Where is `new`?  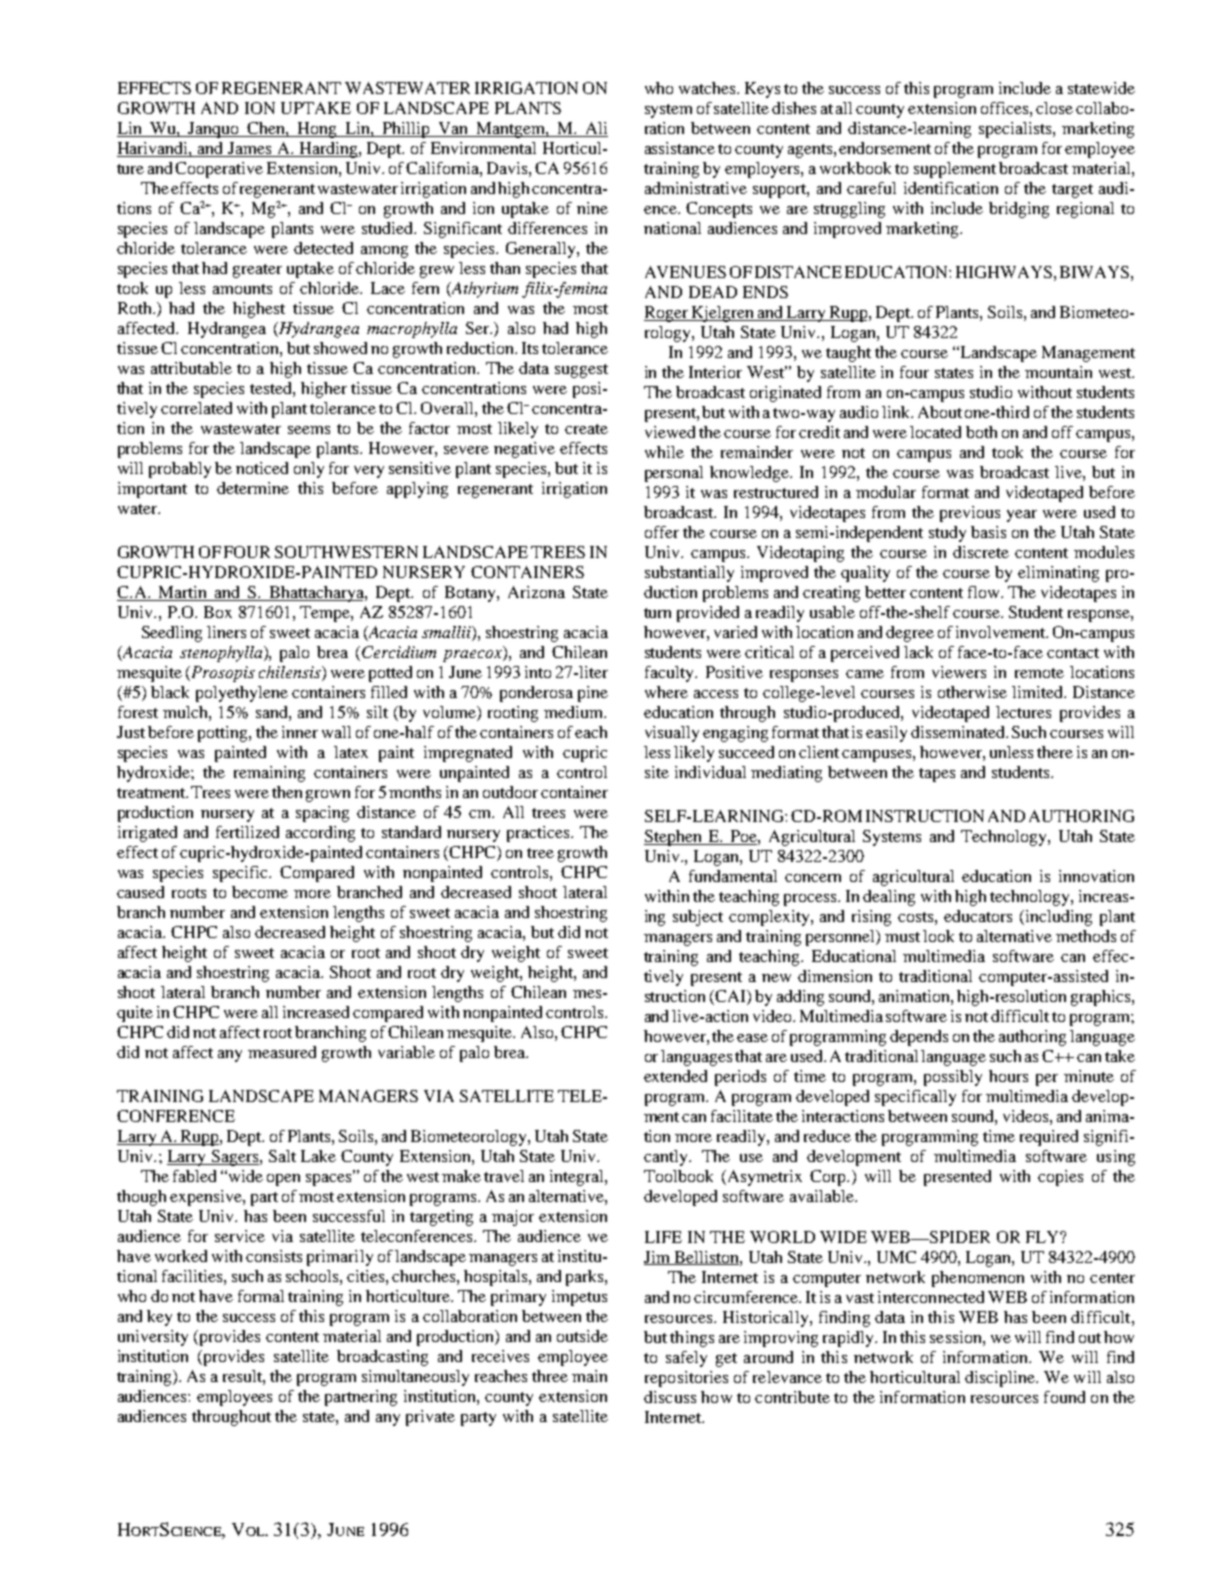 new is located at coordinates (776, 978).
